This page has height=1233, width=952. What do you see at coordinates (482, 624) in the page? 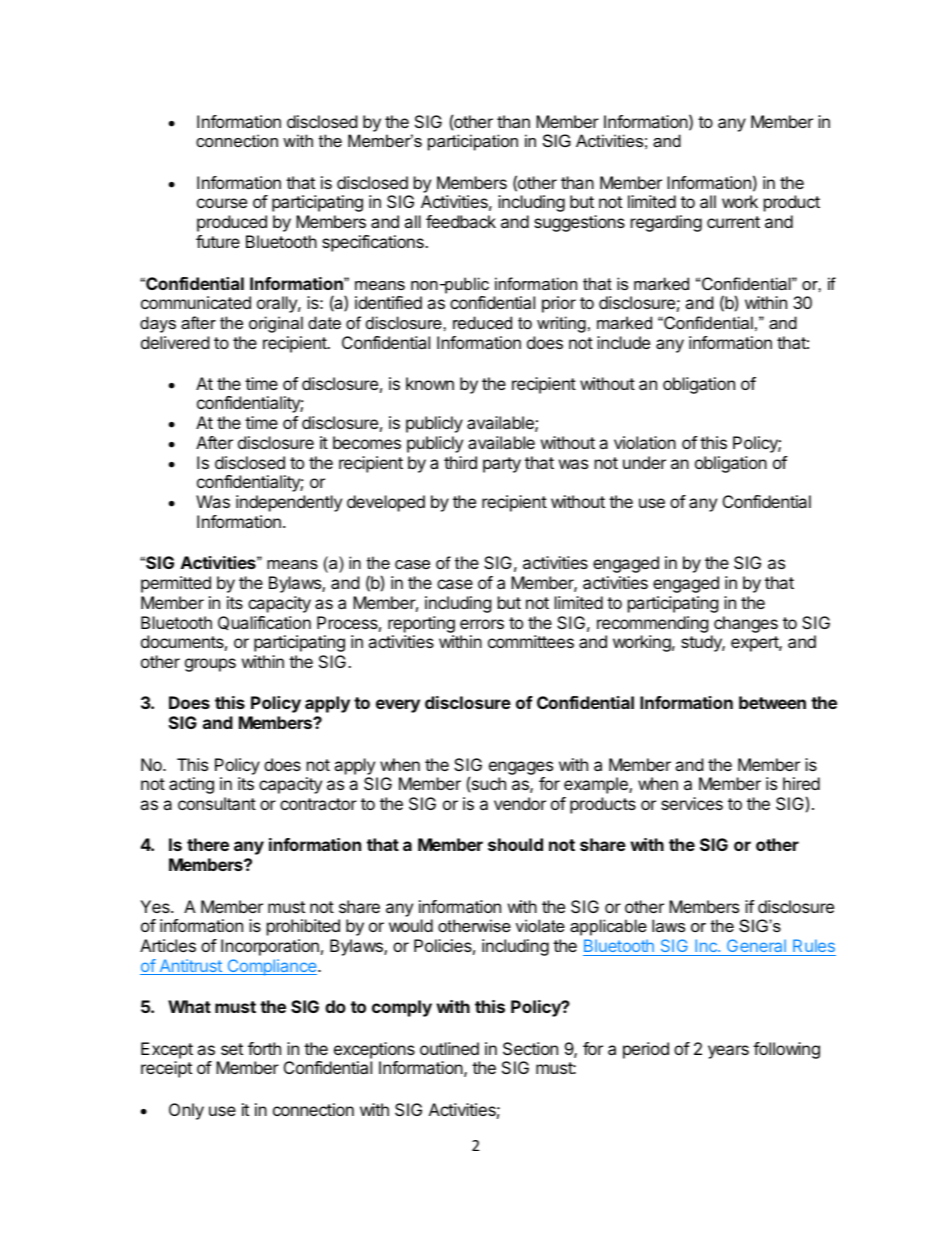
I see `errors` at bounding box center [482, 624].
